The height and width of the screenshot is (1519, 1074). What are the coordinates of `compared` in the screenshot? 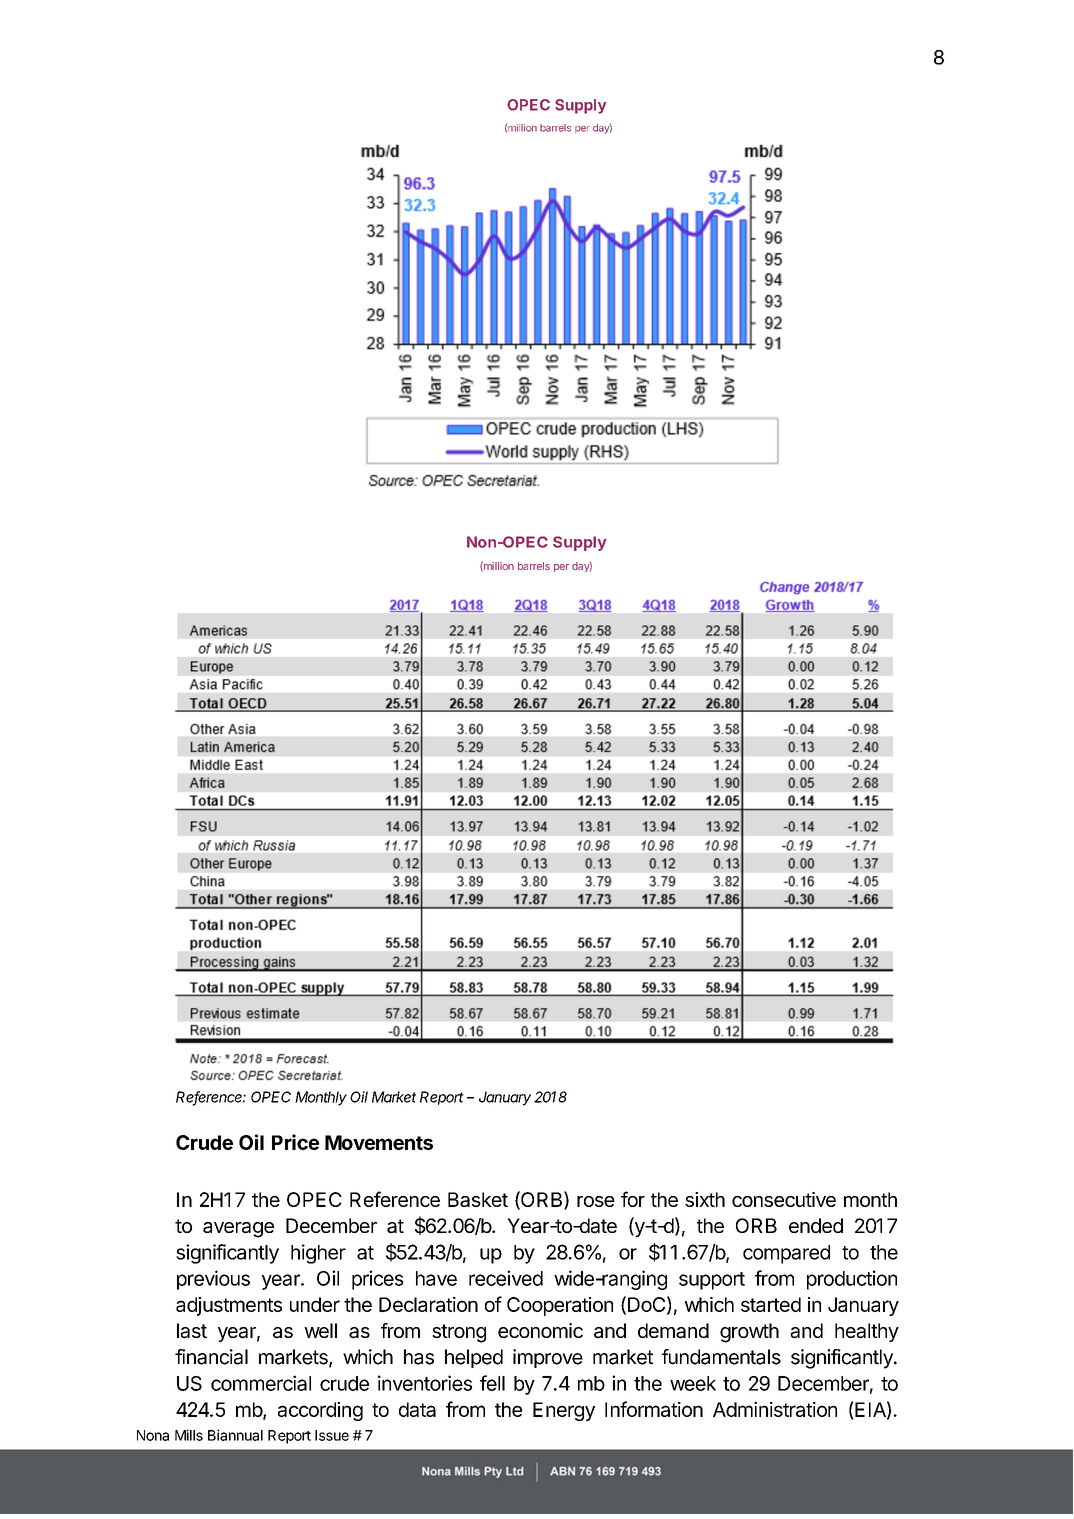 It's located at (786, 1254).
